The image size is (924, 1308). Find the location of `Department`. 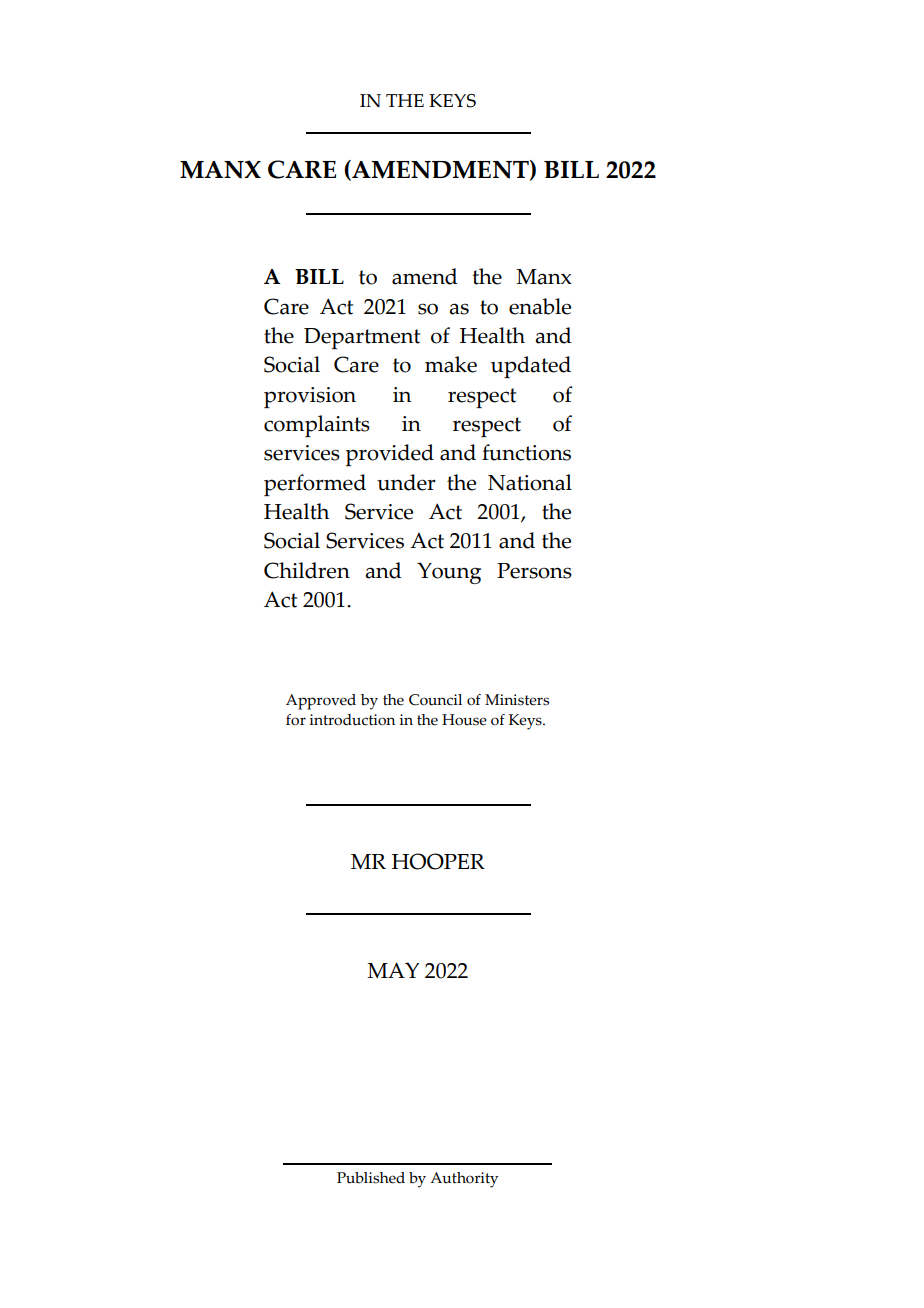

Department is located at coordinates (362, 338).
